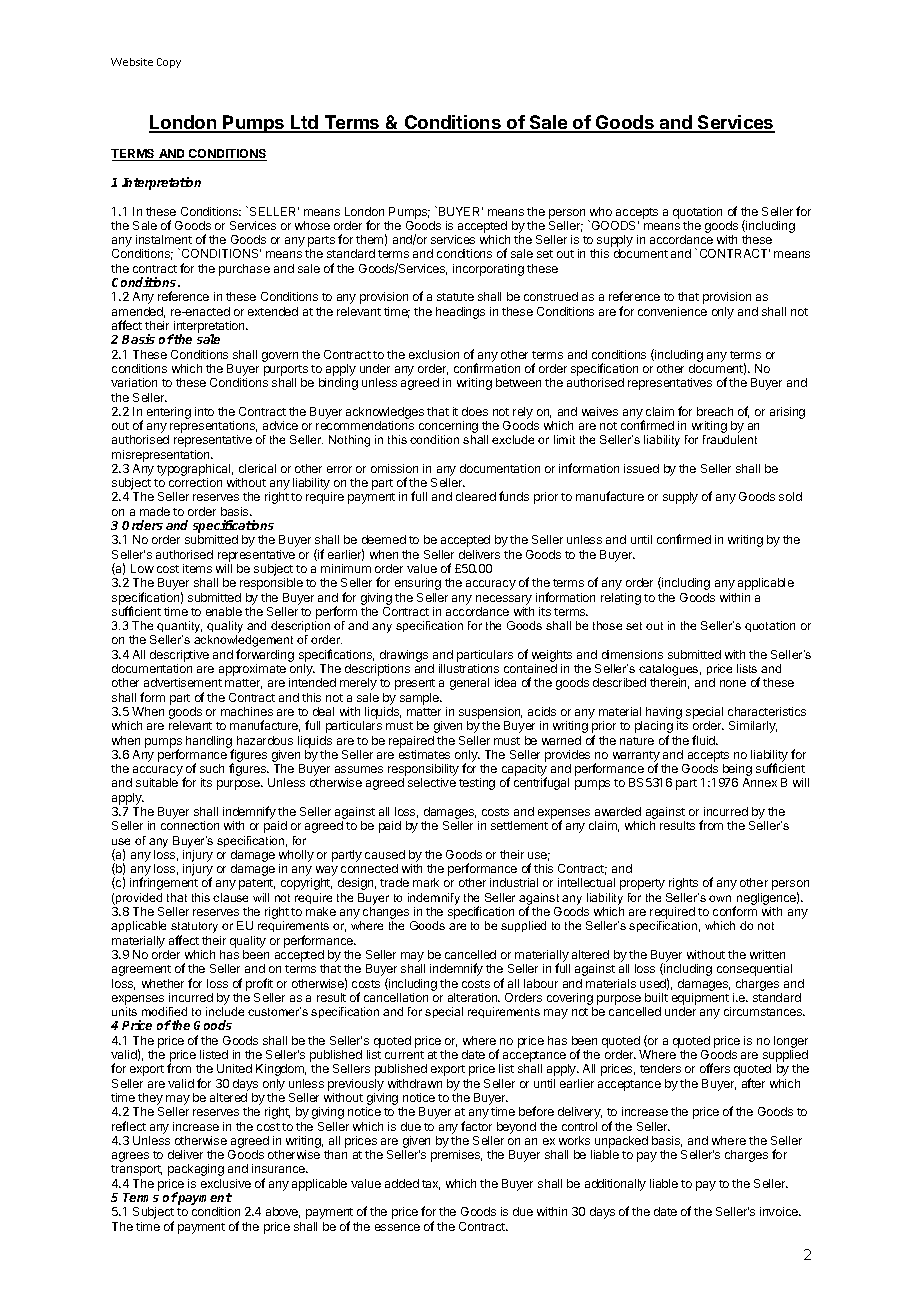 The image size is (924, 1308). I want to click on Website, so click(132, 62).
